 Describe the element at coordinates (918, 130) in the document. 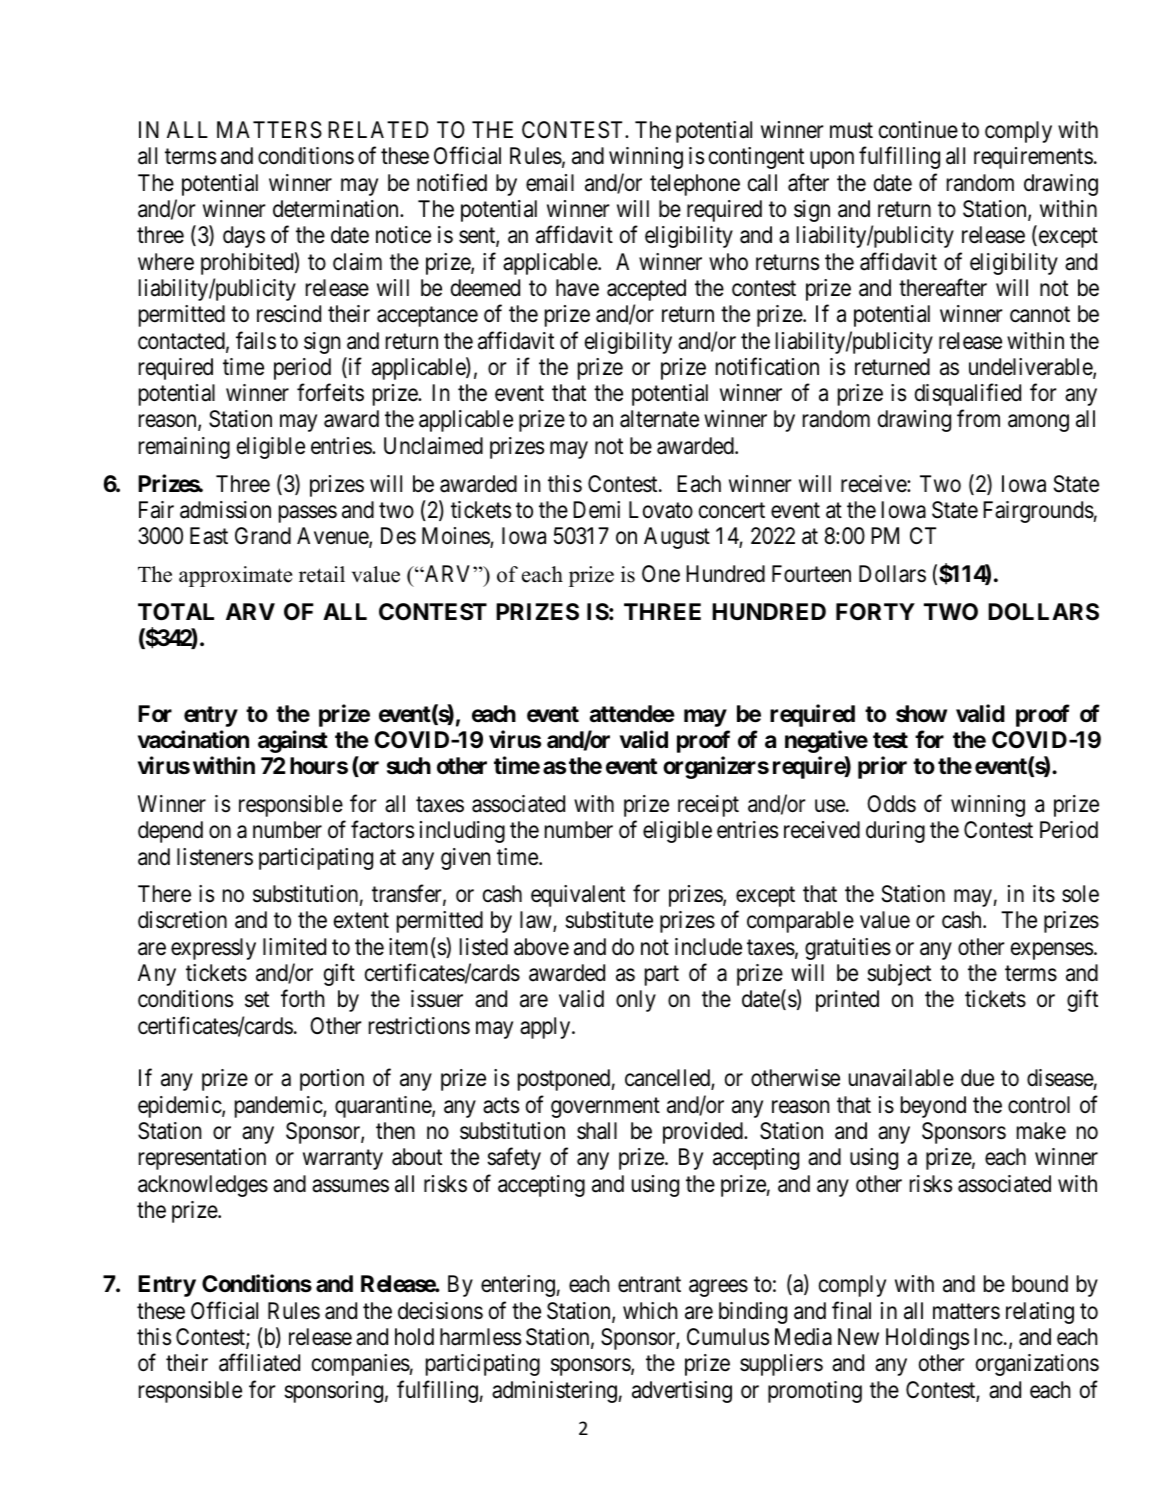

I see `continue` at that location.
